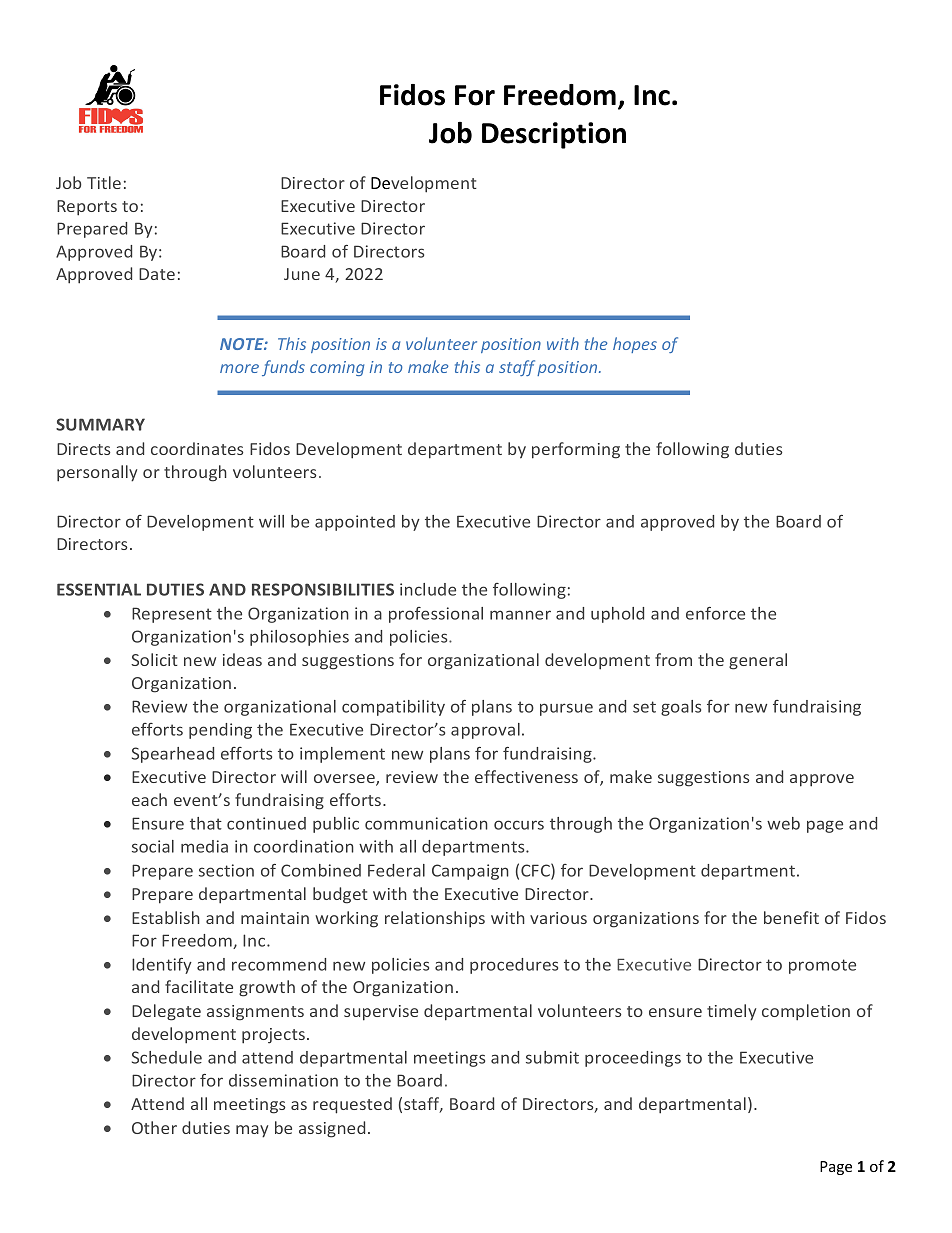 This screenshot has height=1233, width=952. Describe the element at coordinates (154, 1127) in the screenshot. I see `Other` at that location.
